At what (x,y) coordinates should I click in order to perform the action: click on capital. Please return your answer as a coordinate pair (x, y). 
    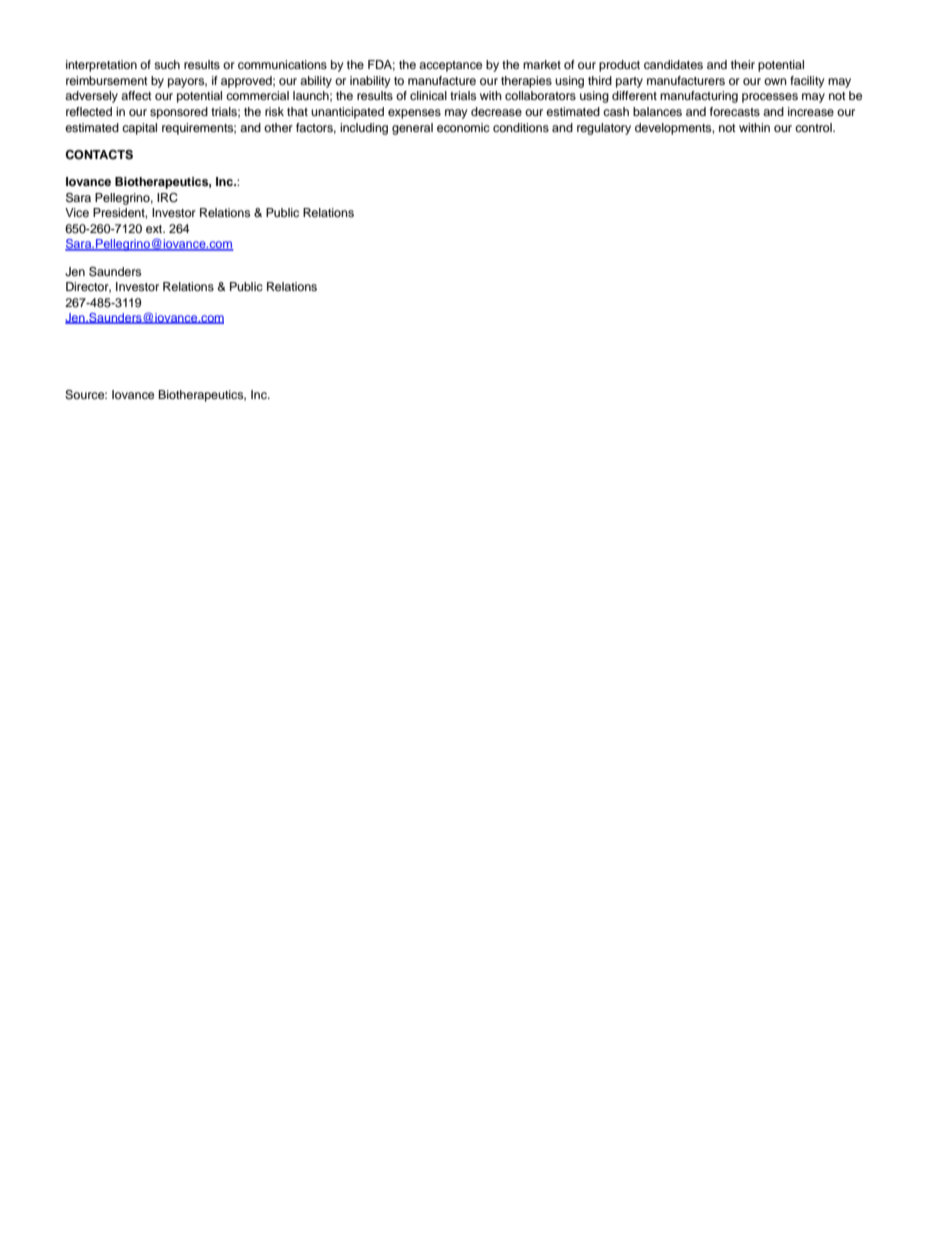
    Looking at the image, I should click on (139, 129).
